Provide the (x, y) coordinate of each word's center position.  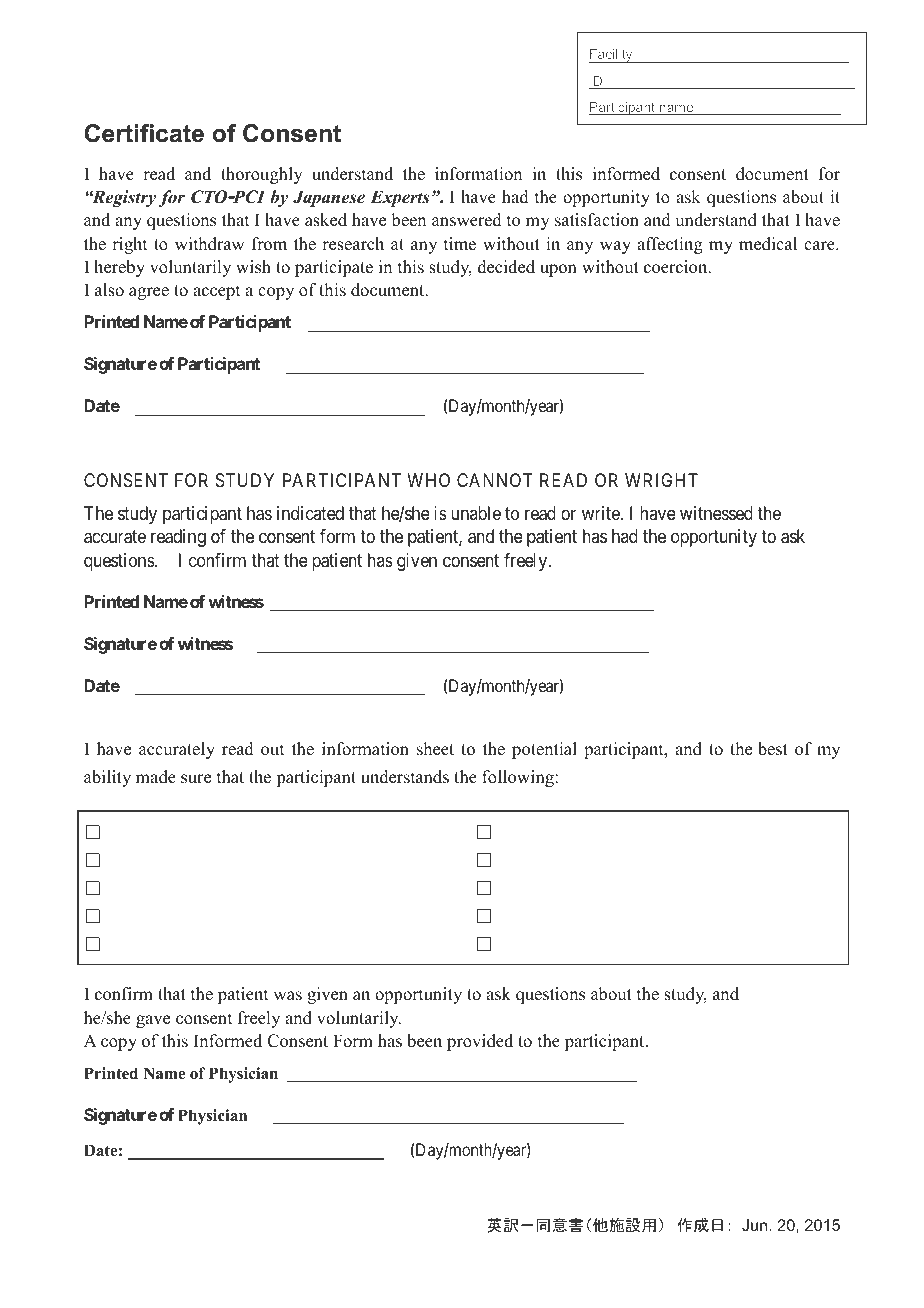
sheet (435, 749)
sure (196, 779)
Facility (612, 56)
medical (768, 244)
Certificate (144, 133)
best (773, 749)
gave (153, 1021)
